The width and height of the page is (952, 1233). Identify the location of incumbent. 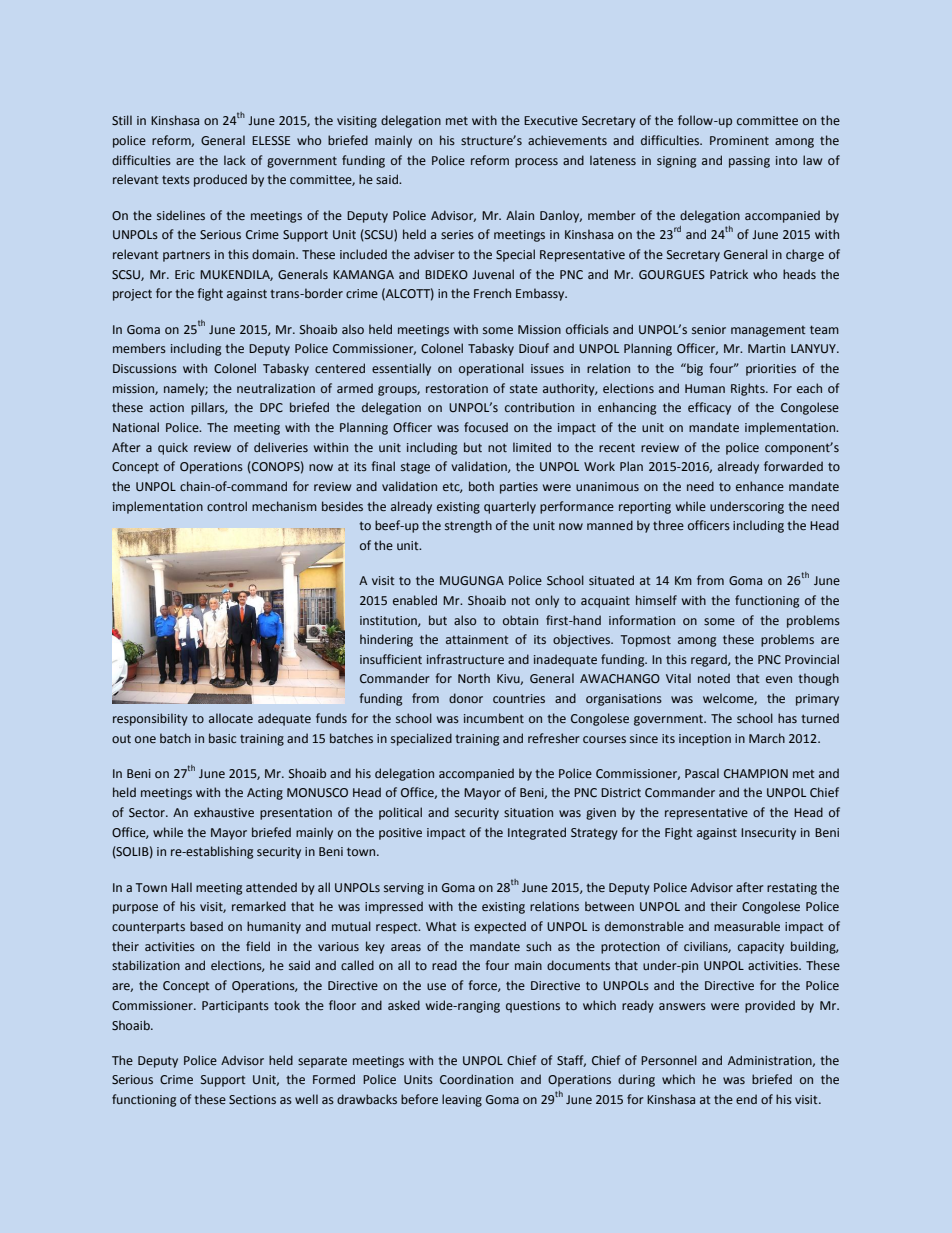
(494, 718).
